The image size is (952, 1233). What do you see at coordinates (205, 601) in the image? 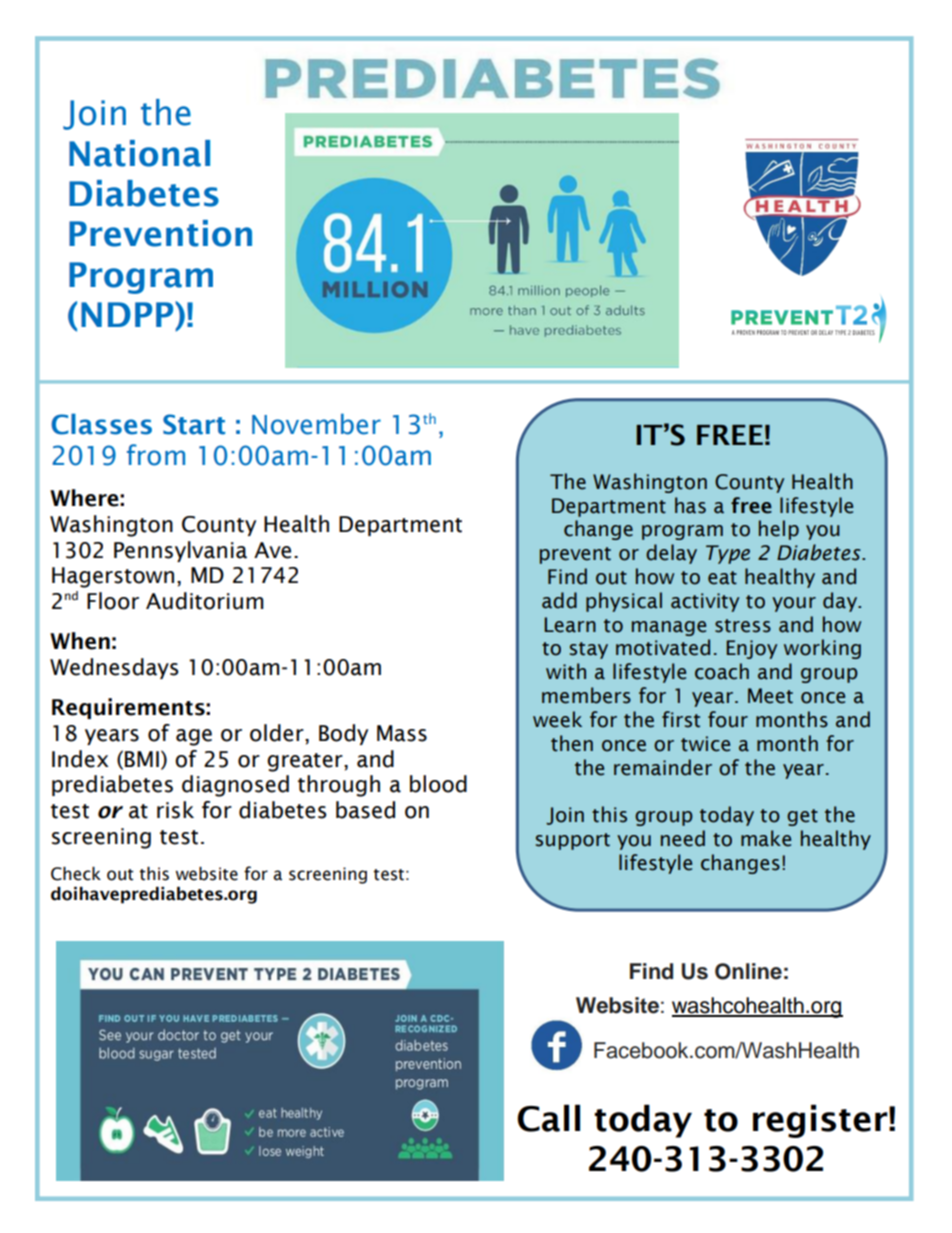
I see `Auditorium` at bounding box center [205, 601].
